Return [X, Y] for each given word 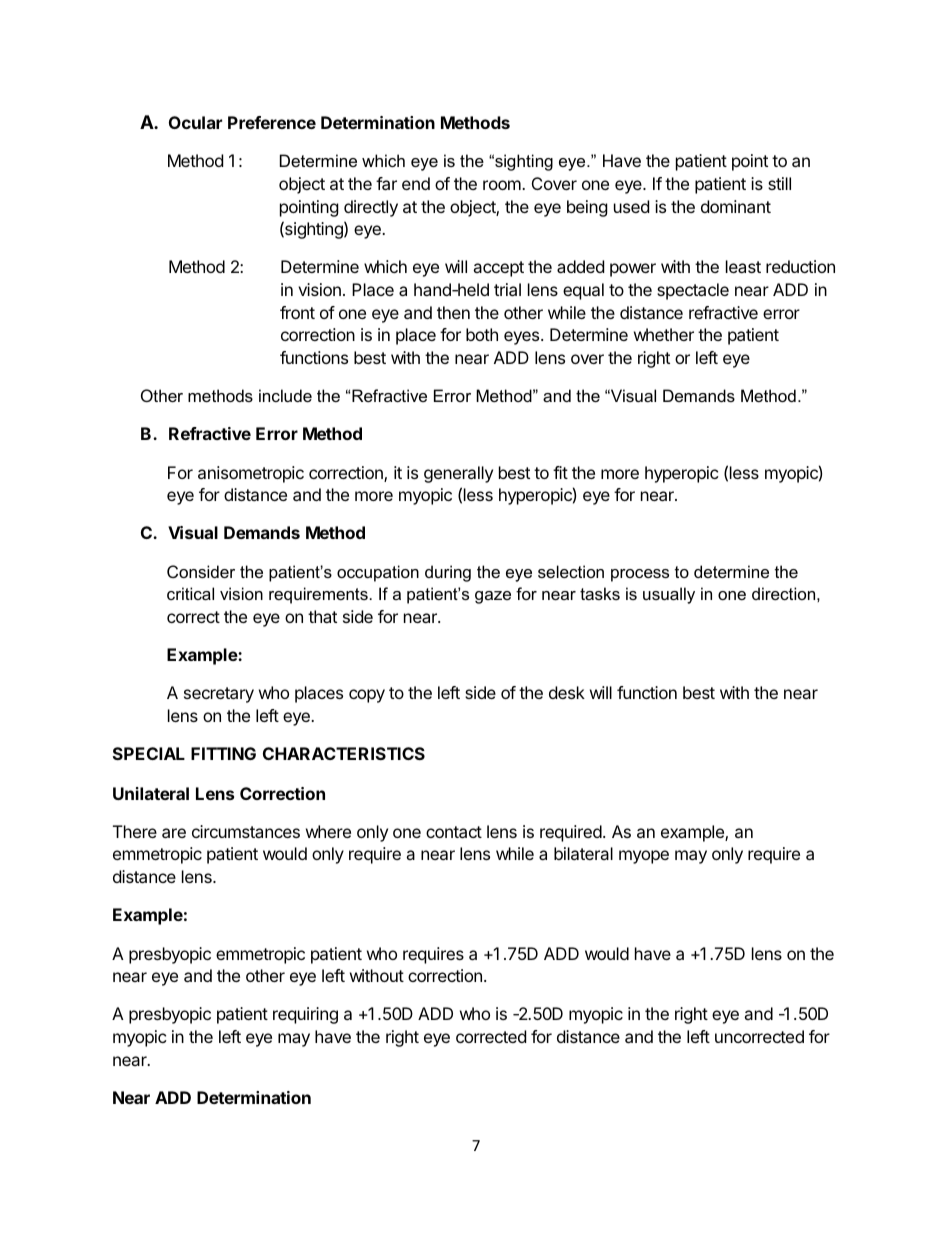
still [779, 183]
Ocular [195, 122]
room [503, 185]
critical [190, 593]
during [448, 573]
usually [669, 595]
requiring [305, 1015]
